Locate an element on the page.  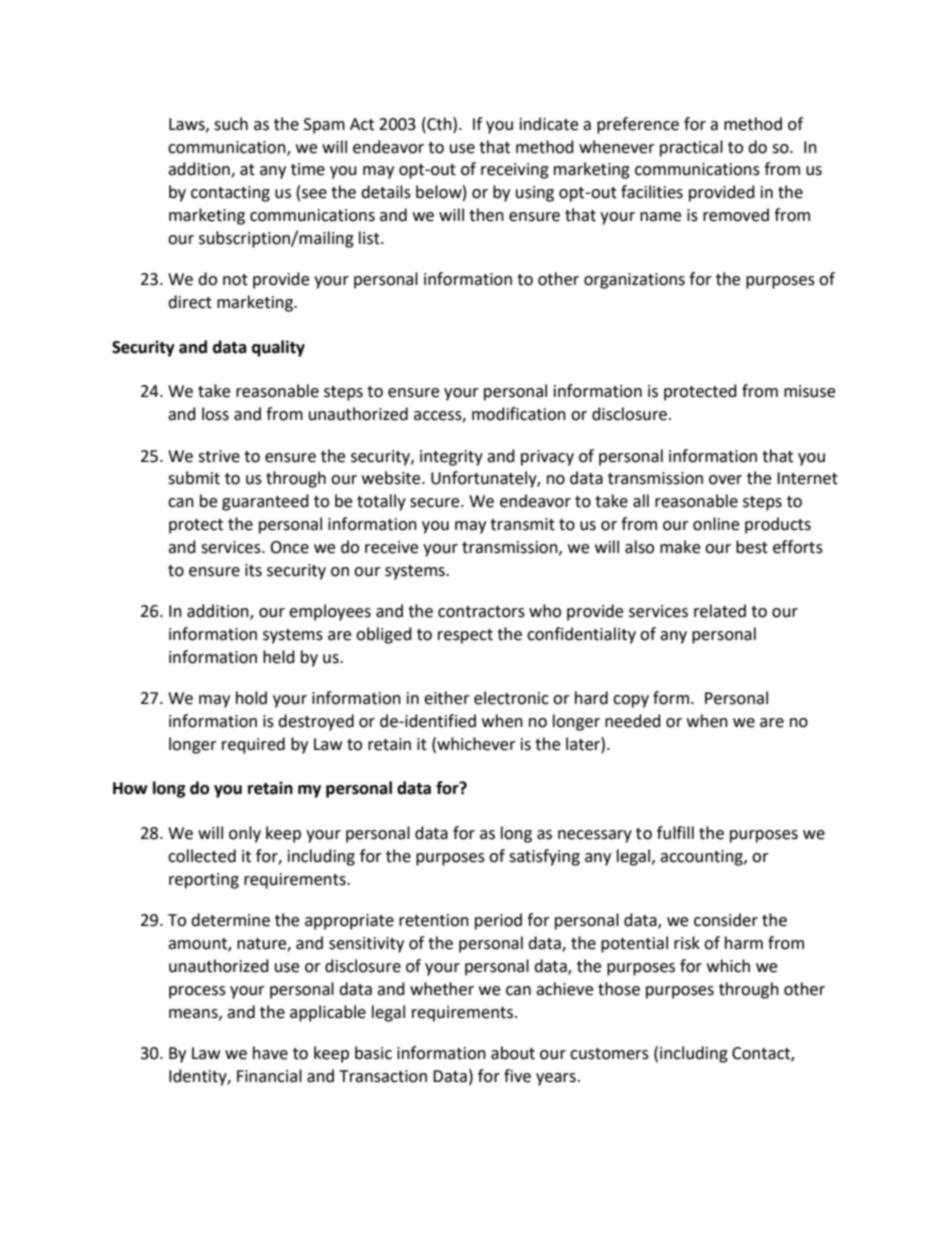
means is located at coordinates (194, 1014).
